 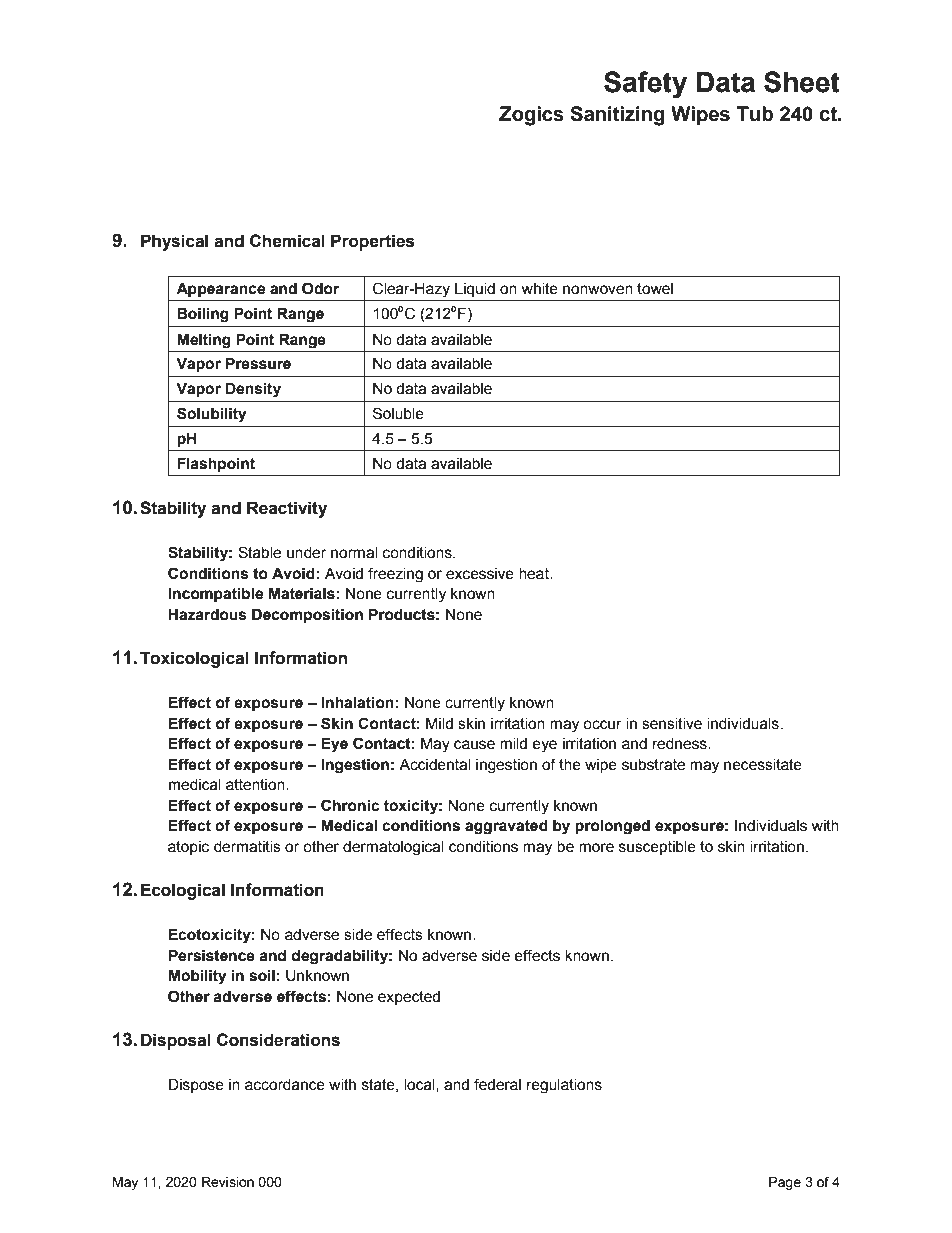 What do you see at coordinates (480, 574) in the screenshot?
I see `excessive` at bounding box center [480, 574].
